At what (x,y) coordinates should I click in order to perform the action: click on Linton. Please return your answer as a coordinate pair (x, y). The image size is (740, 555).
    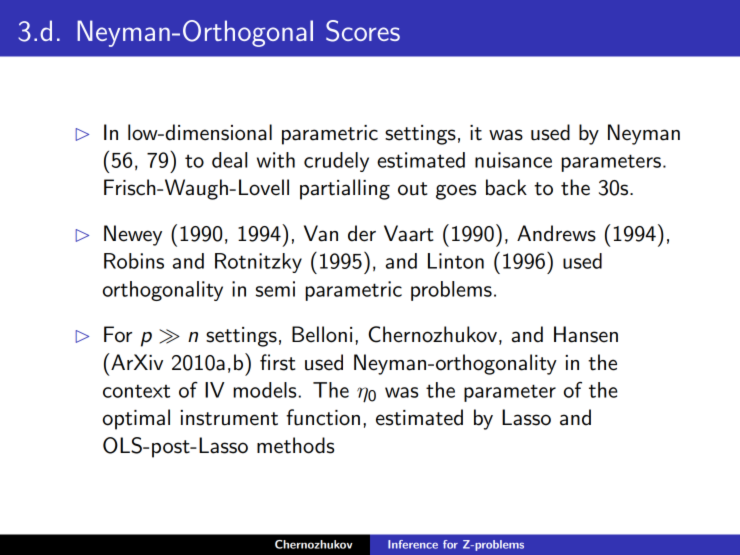
    Looking at the image, I should click on (456, 261).
